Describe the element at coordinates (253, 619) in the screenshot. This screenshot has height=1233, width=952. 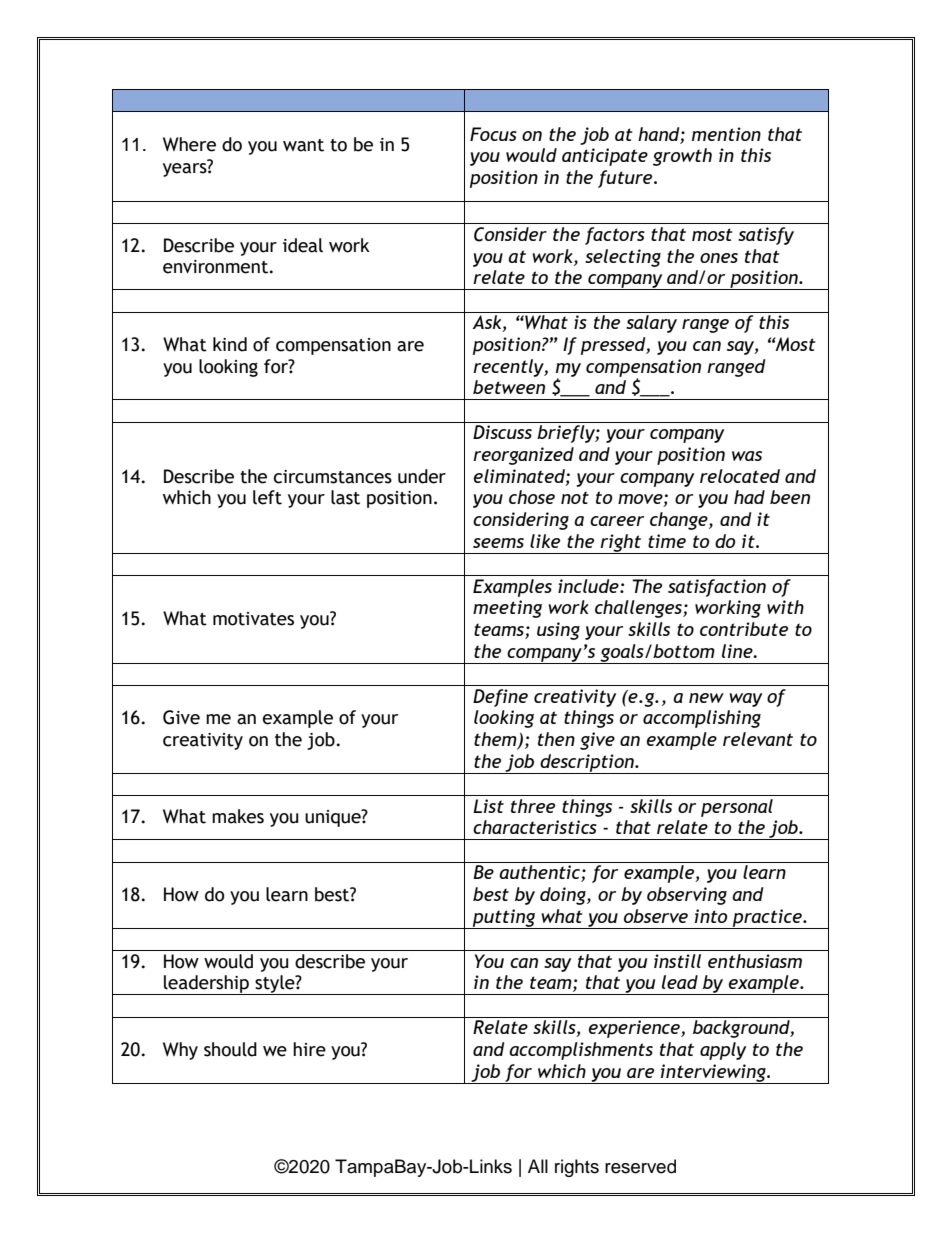
I see `motivates` at that location.
